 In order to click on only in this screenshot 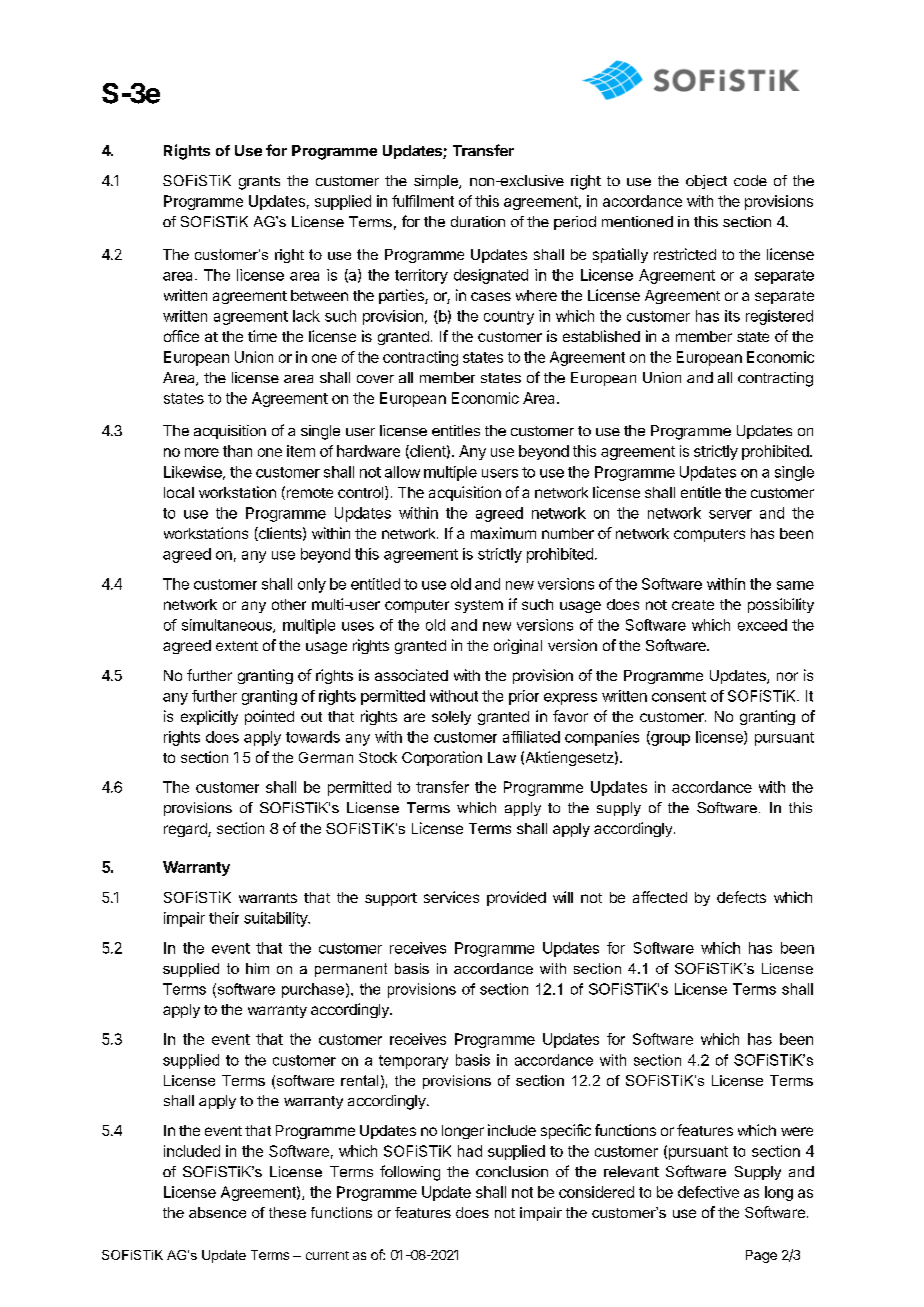, I will do `click(312, 585)`.
